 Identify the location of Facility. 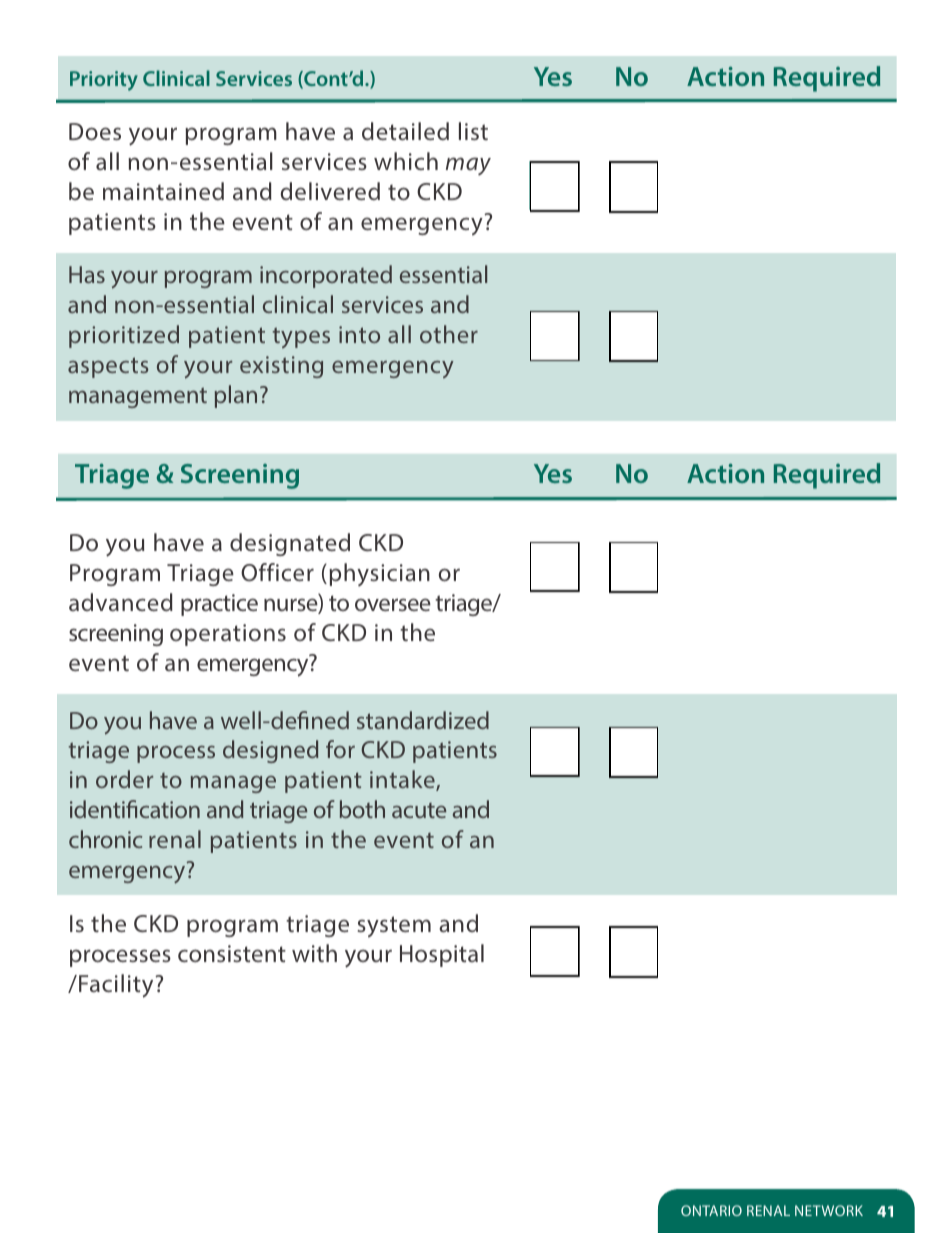
(117, 986).
